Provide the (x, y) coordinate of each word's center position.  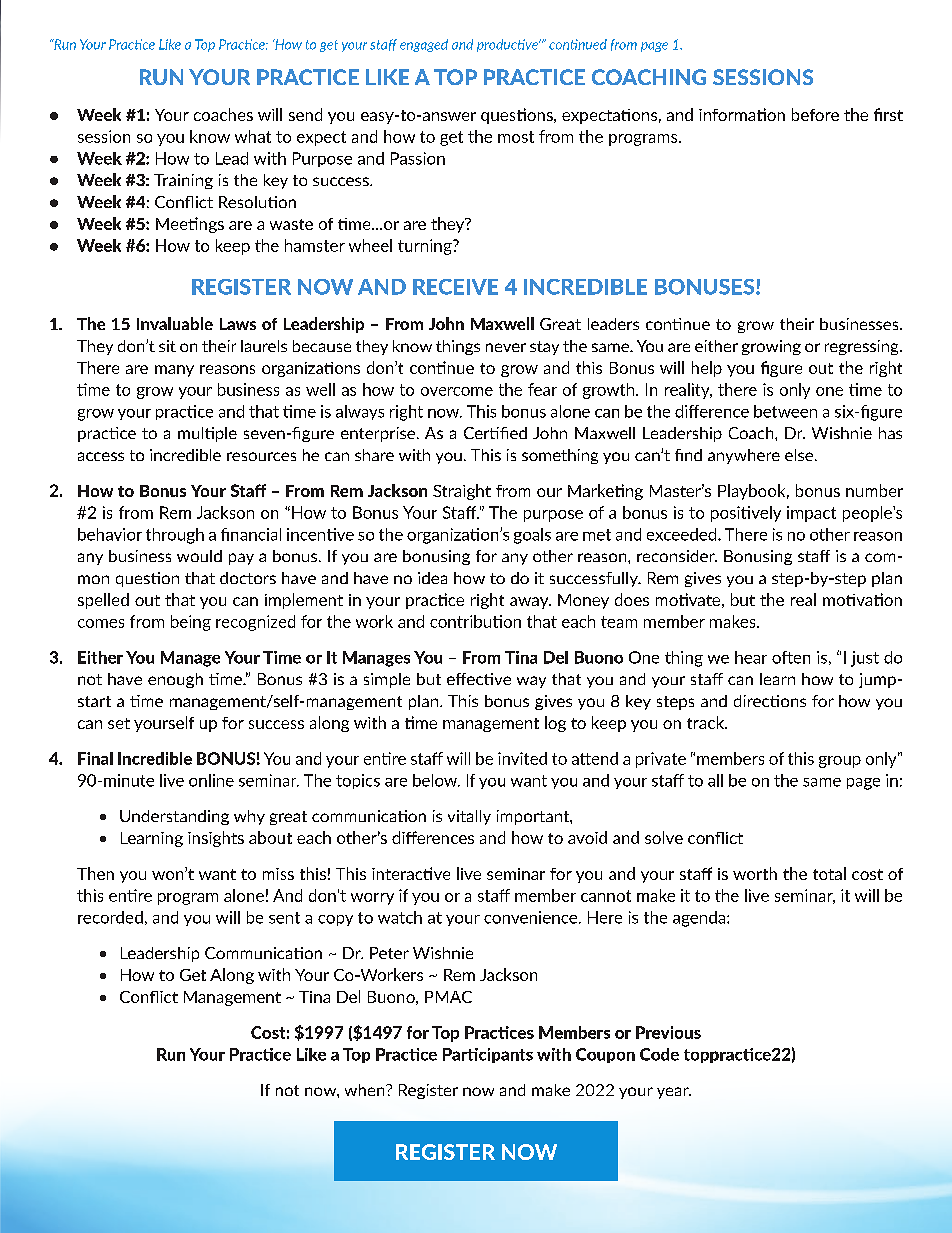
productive (508, 45)
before (815, 114)
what (253, 136)
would (199, 556)
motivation (862, 599)
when (366, 1090)
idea (432, 578)
